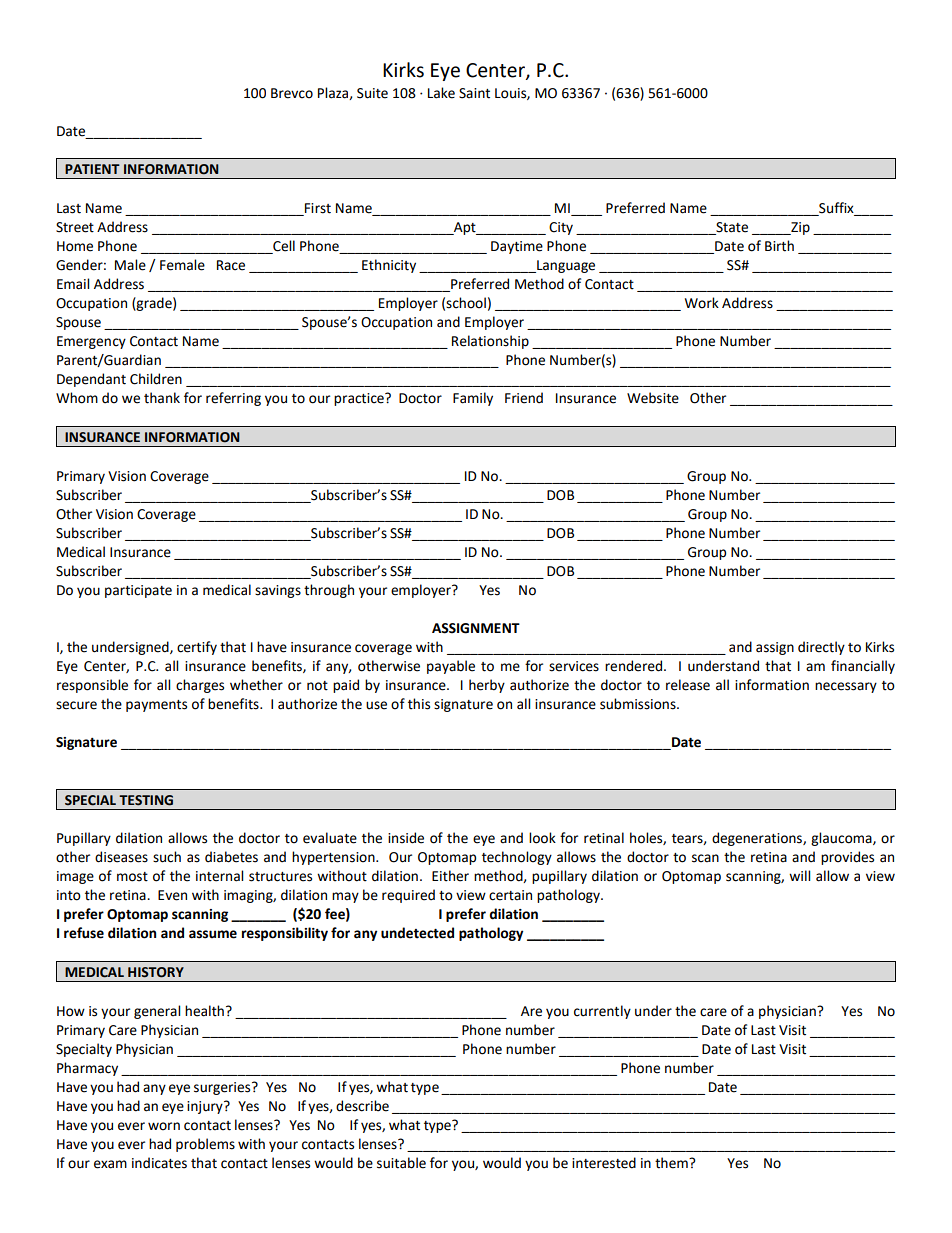 The height and width of the image is (1233, 952). What do you see at coordinates (450, 876) in the image?
I see `Either` at bounding box center [450, 876].
